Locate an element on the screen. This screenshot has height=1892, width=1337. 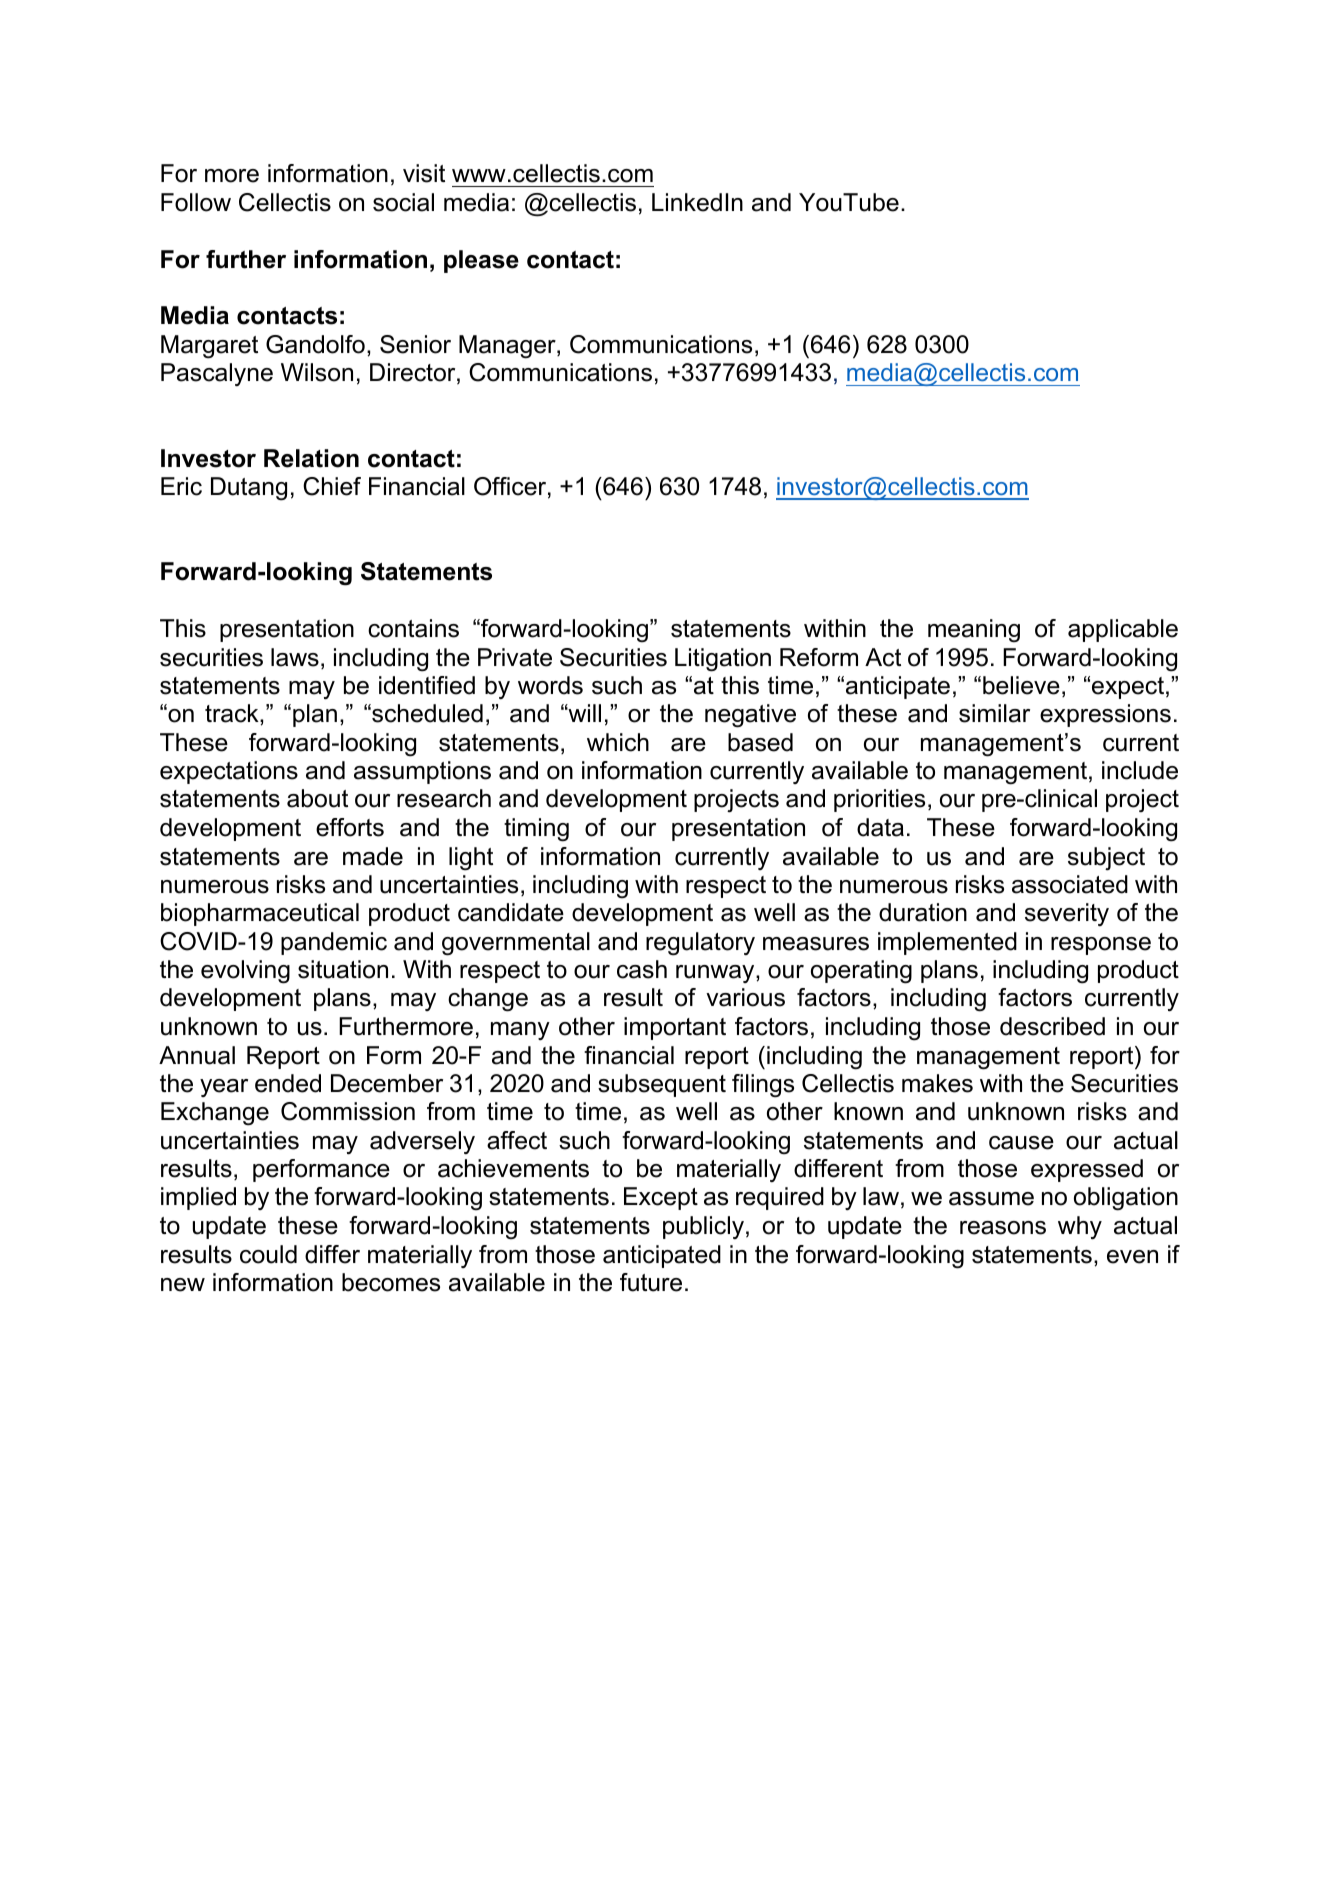
could is located at coordinates (268, 1254).
